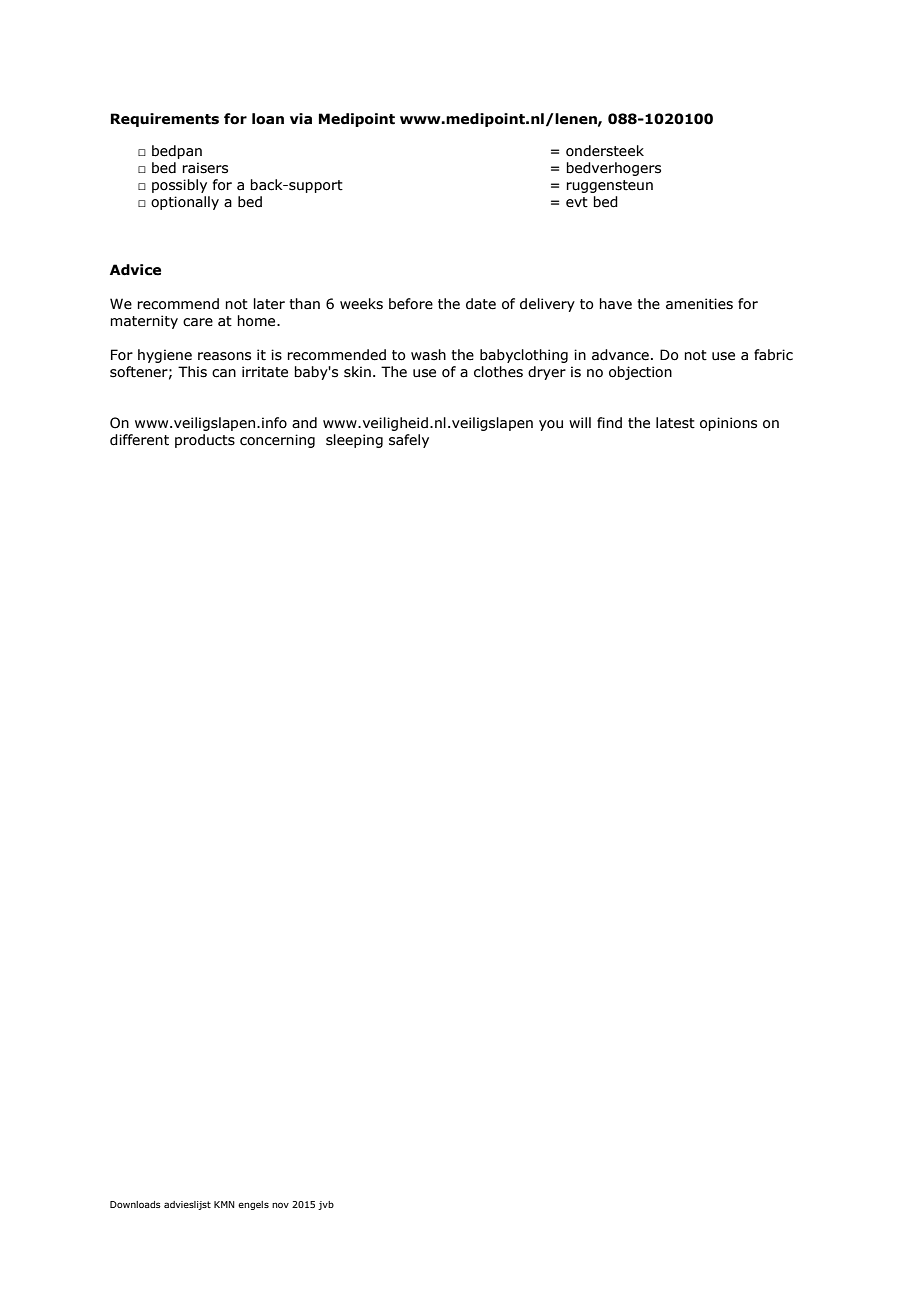 Image resolution: width=924 pixels, height=1308 pixels. I want to click on opinions, so click(728, 424).
